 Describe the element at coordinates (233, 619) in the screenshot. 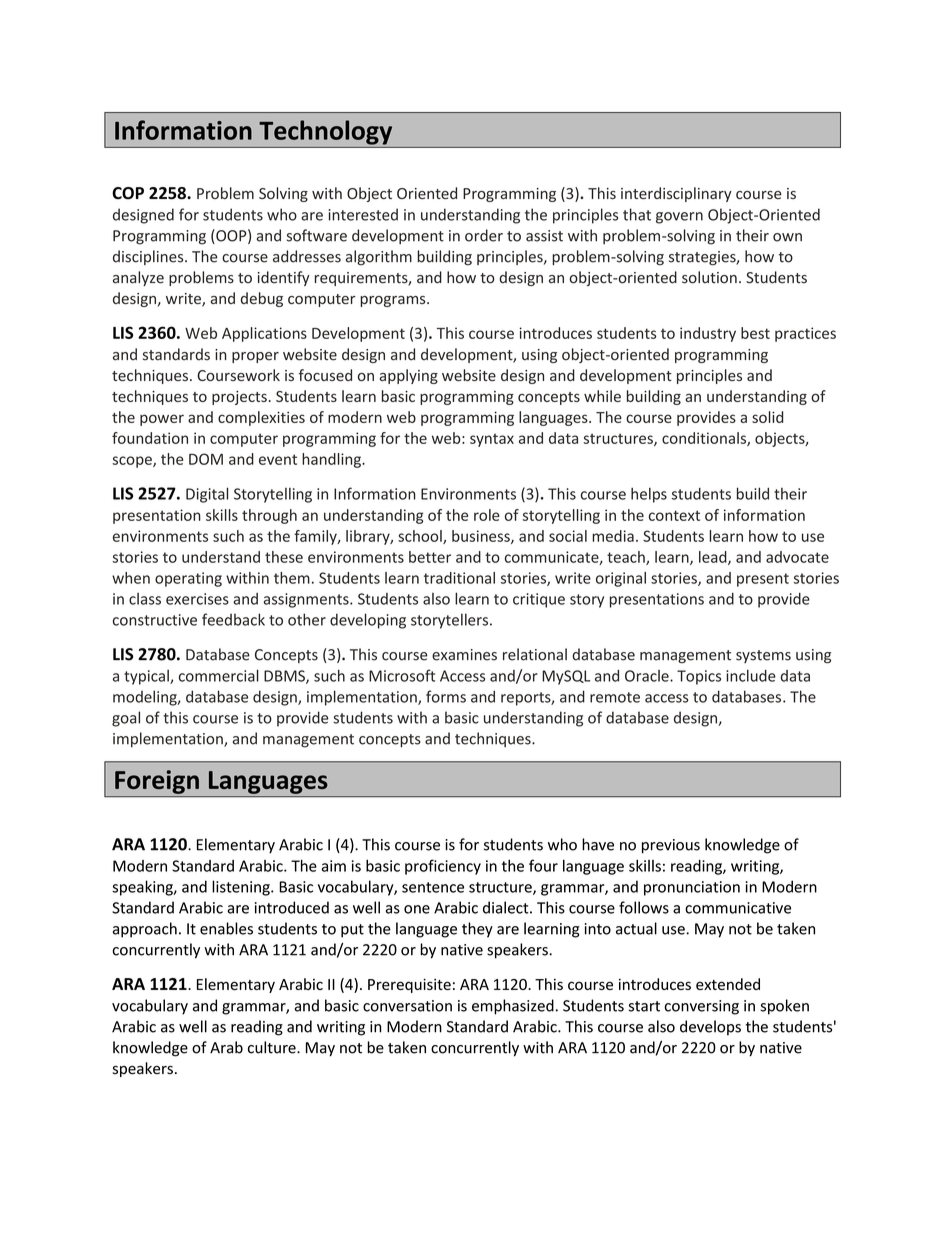

I see `feedback` at that location.
